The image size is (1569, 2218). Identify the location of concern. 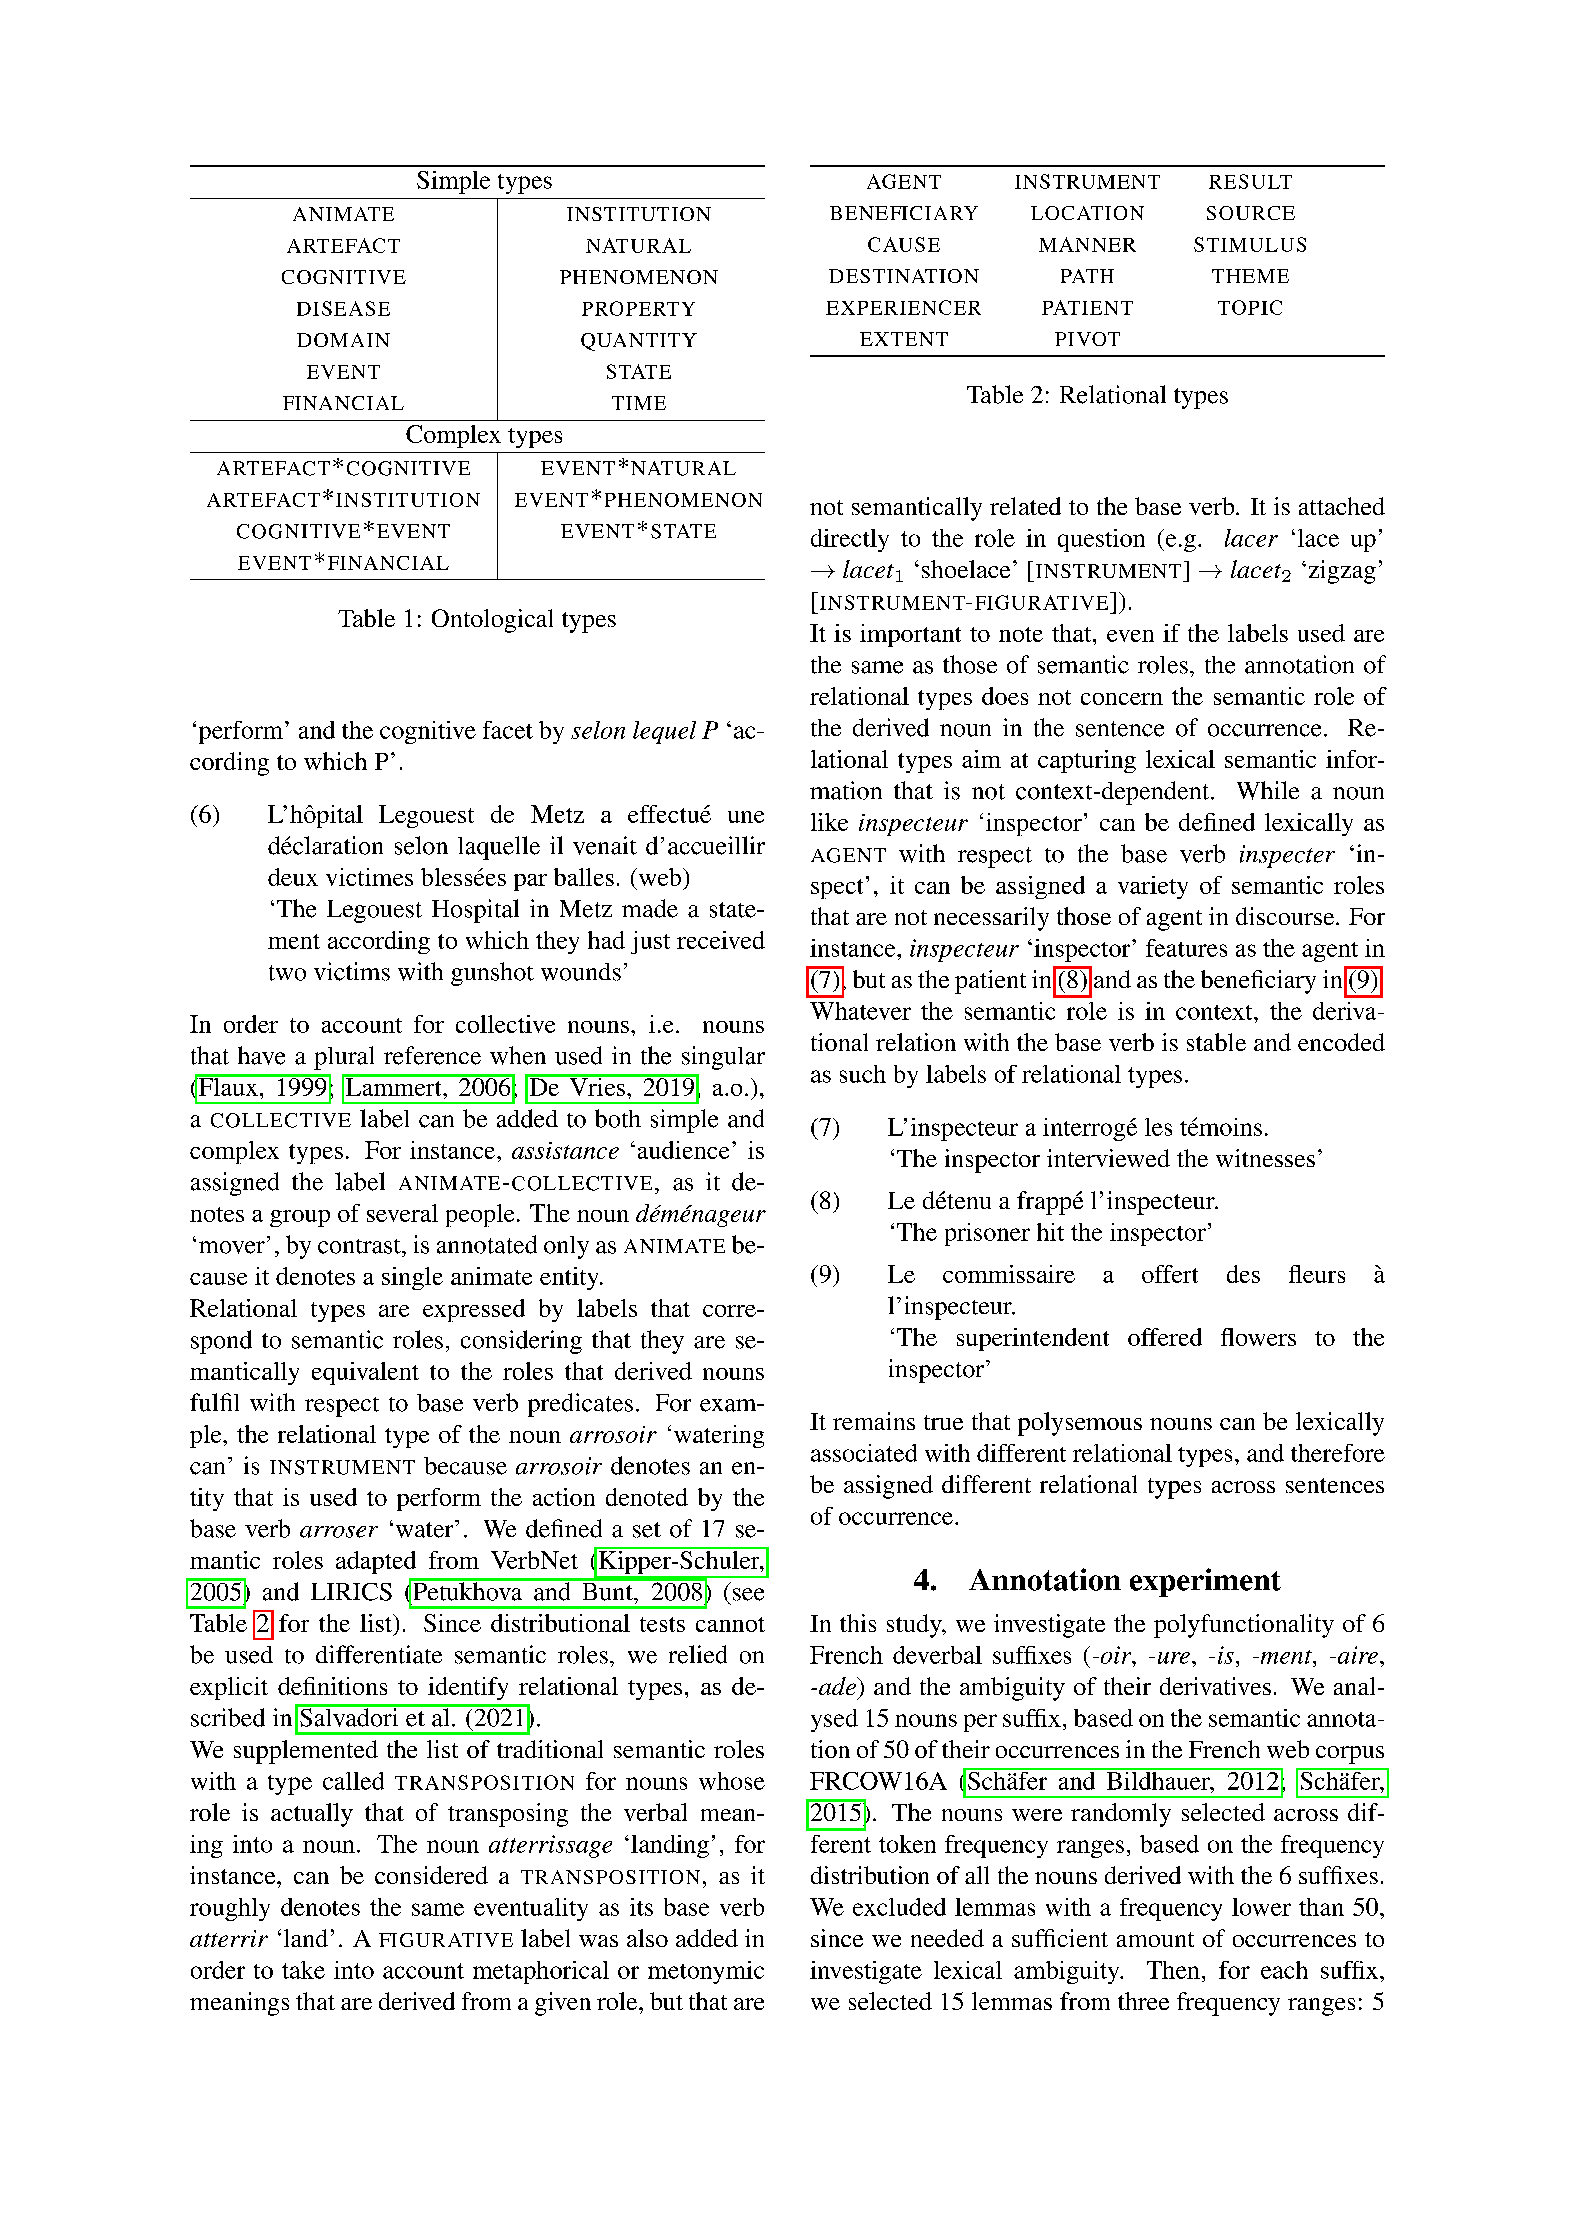
(1122, 699).
